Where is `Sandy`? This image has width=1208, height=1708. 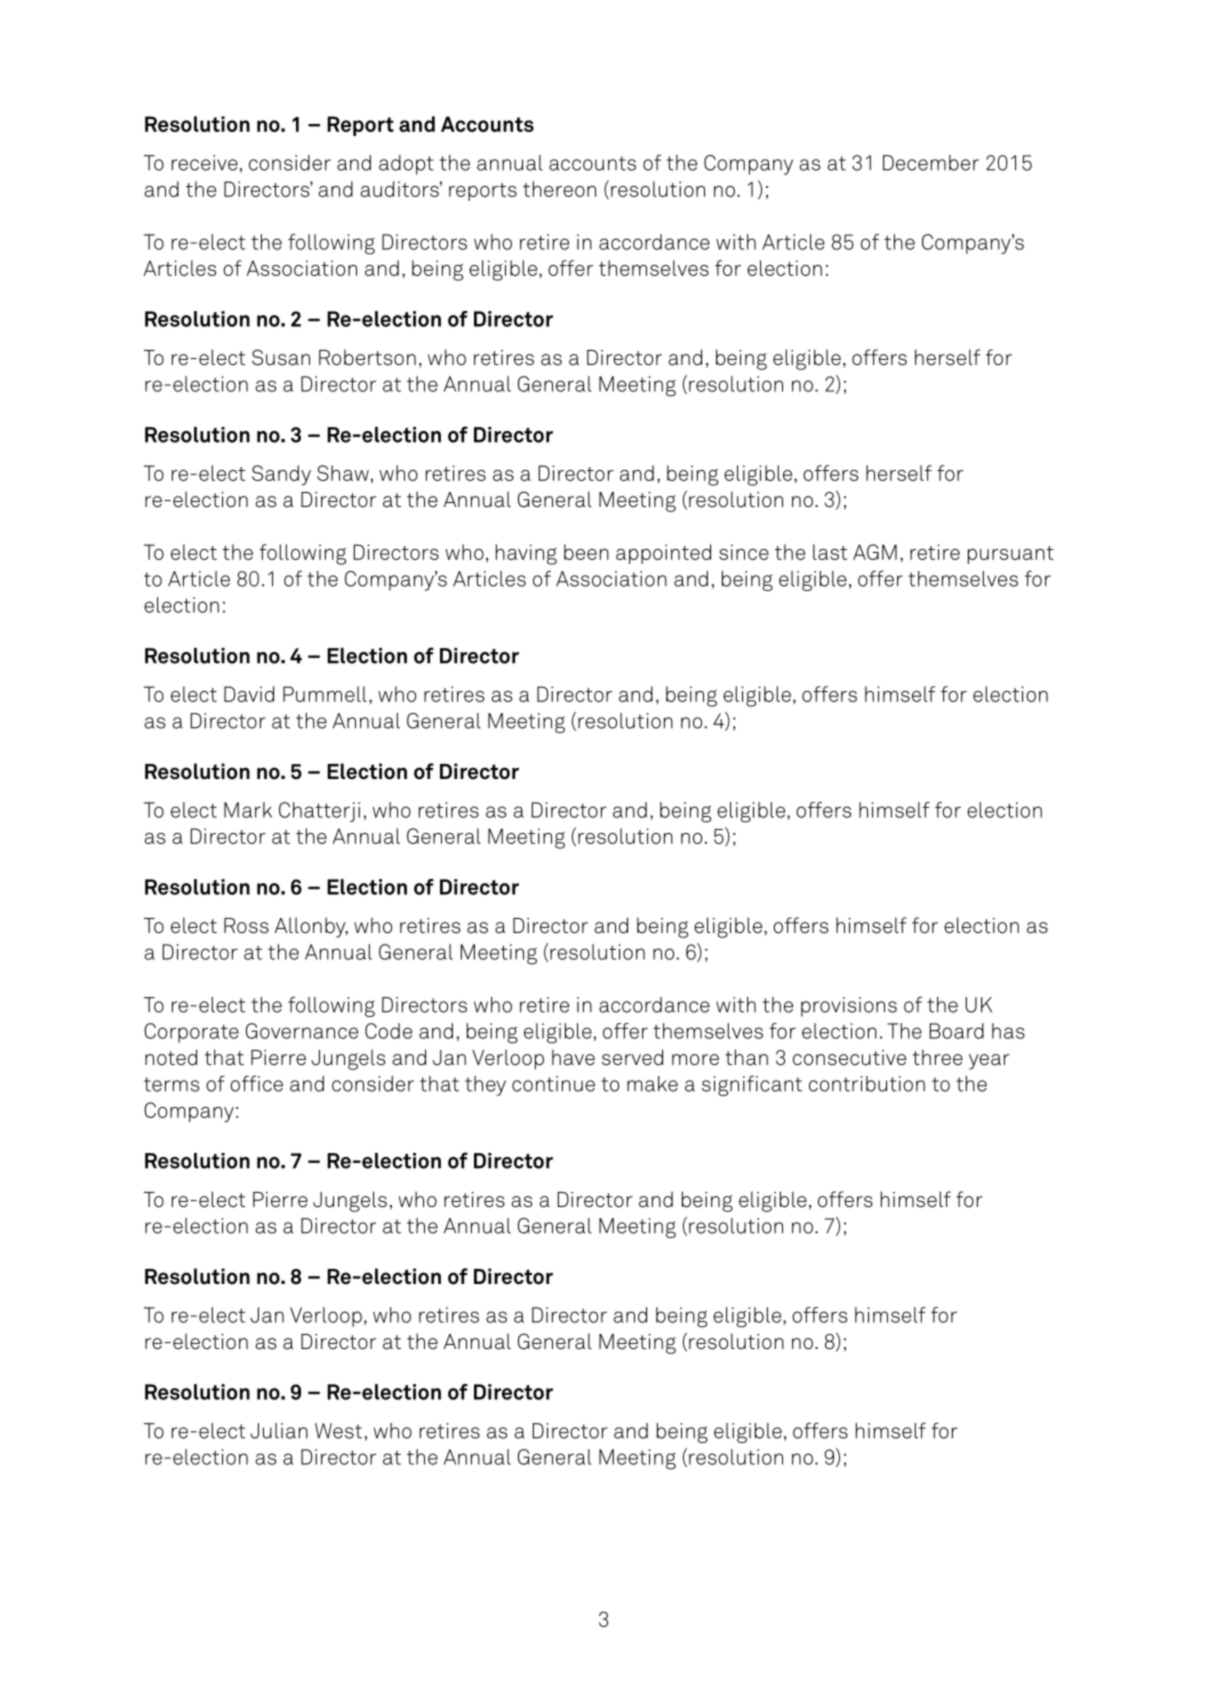
Sandy is located at coordinates (281, 475).
